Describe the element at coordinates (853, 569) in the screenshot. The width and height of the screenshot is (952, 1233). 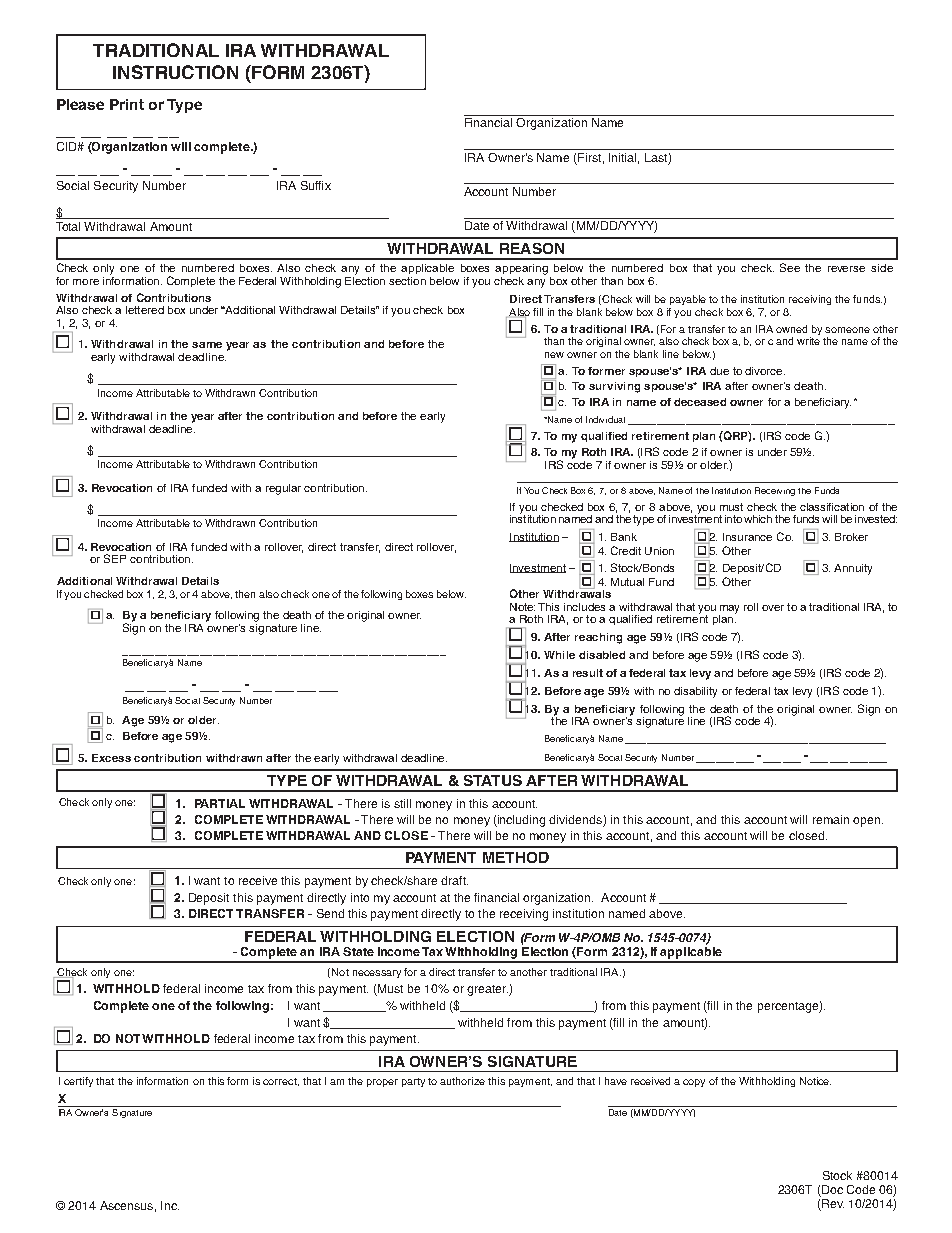
I see `Annuity` at that location.
